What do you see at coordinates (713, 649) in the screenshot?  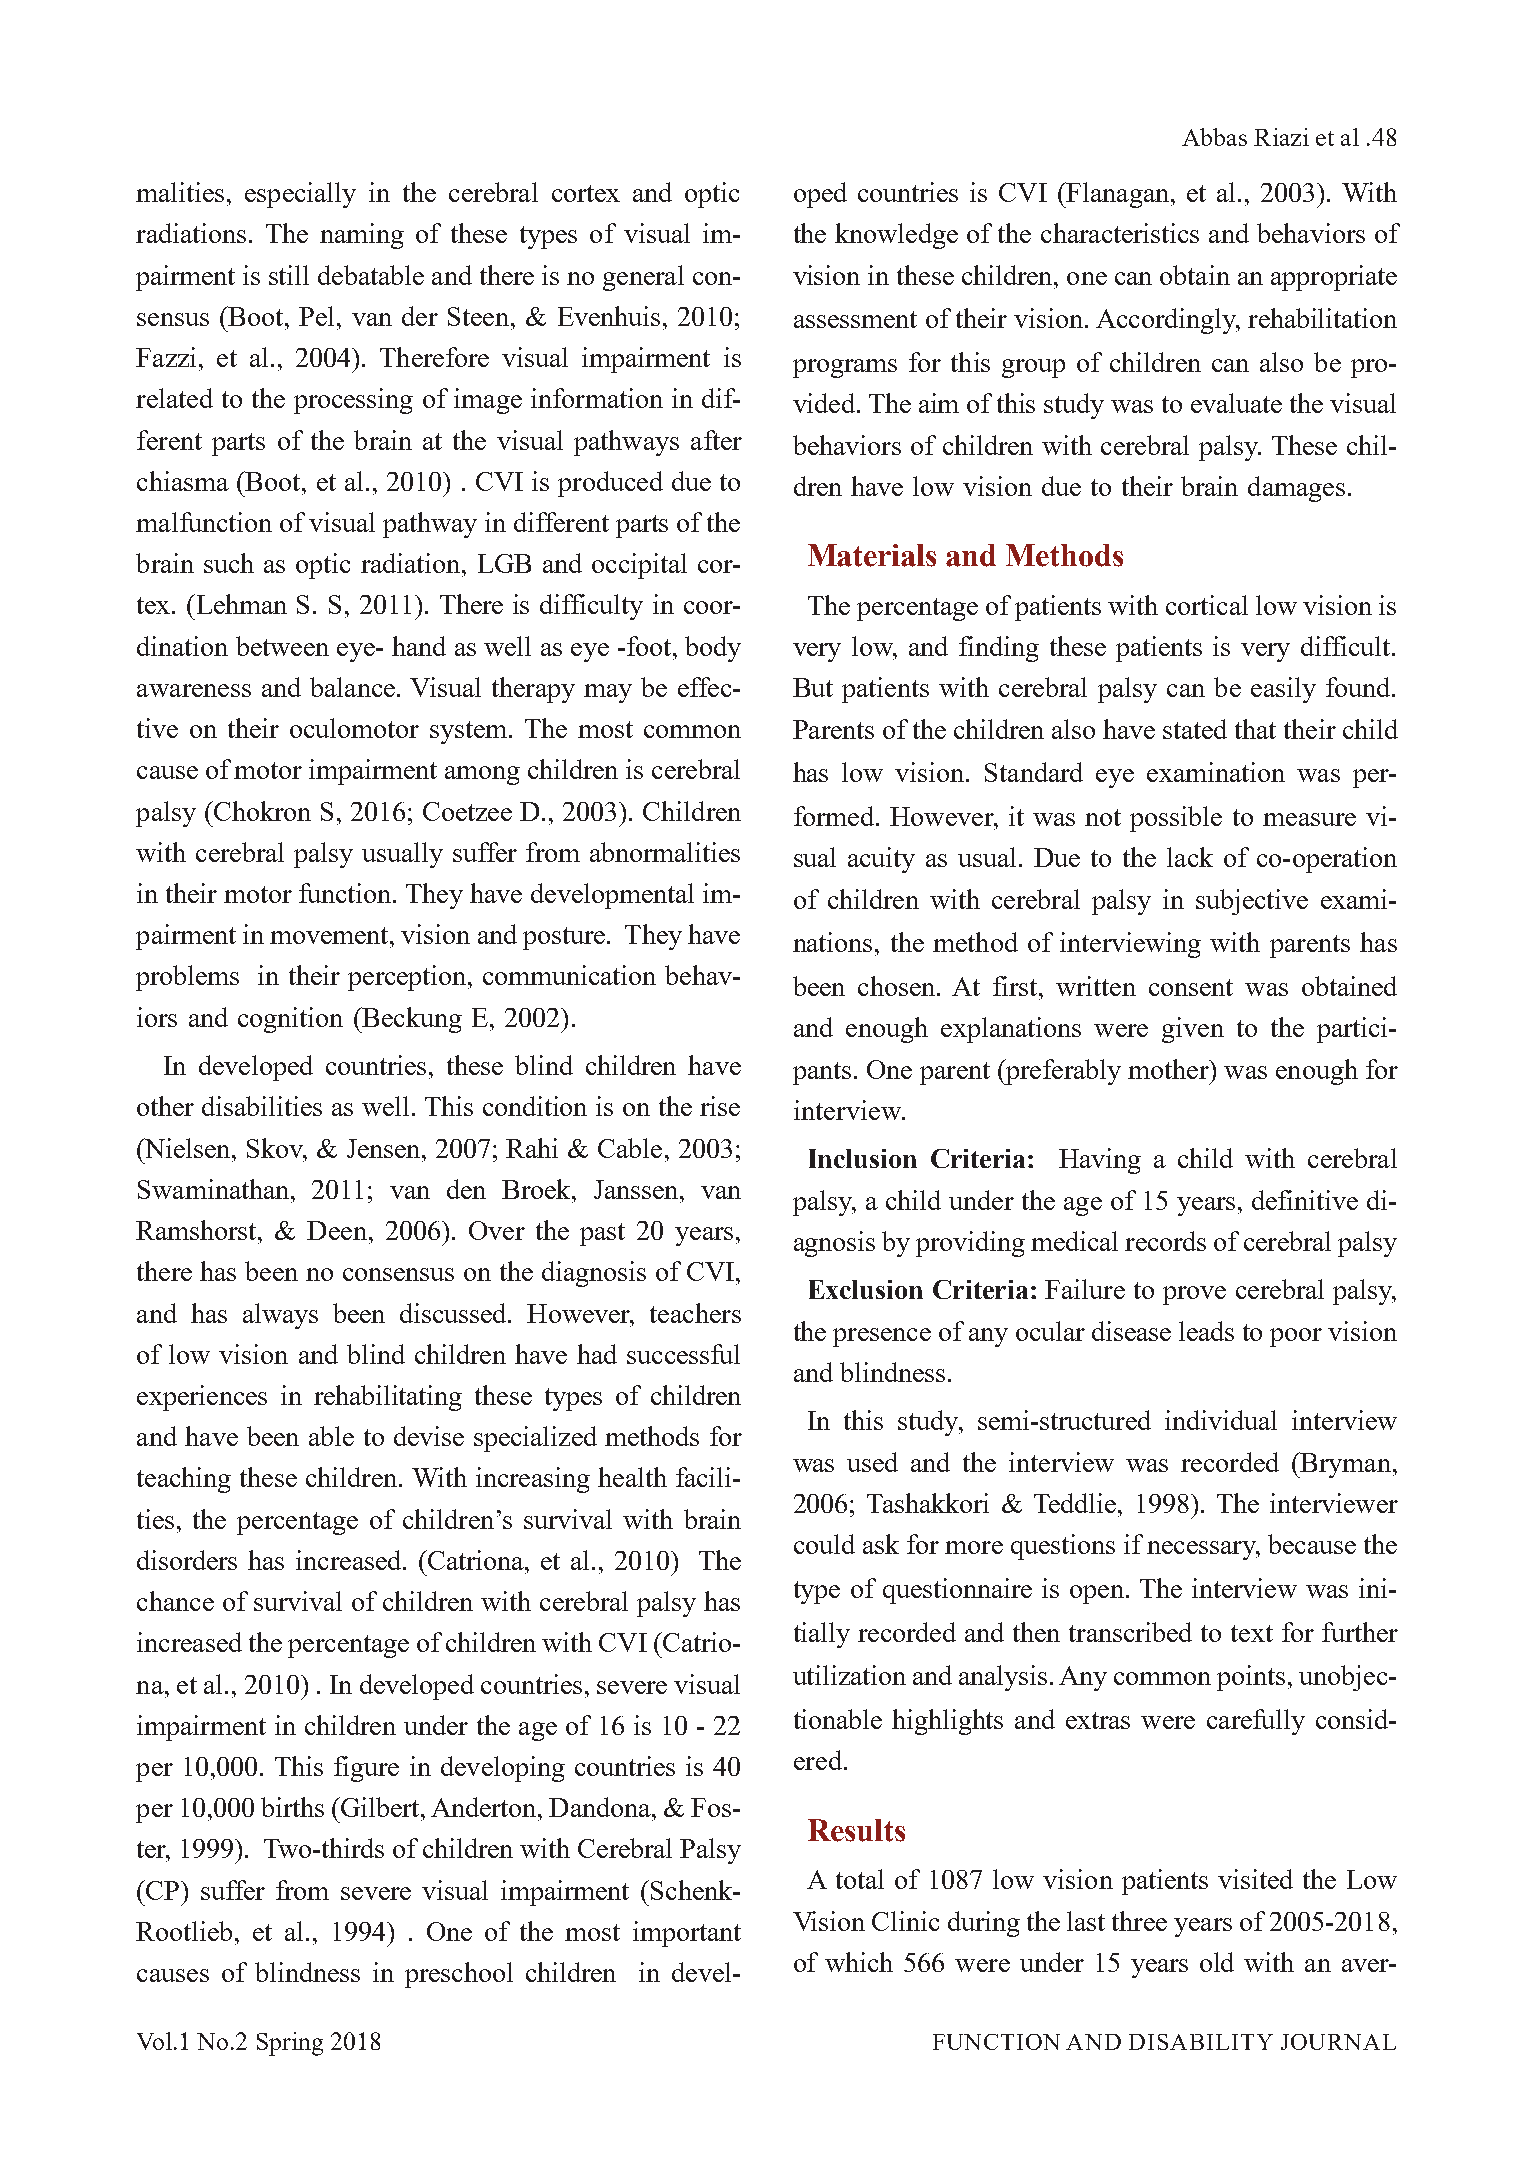 I see `body` at bounding box center [713, 649].
